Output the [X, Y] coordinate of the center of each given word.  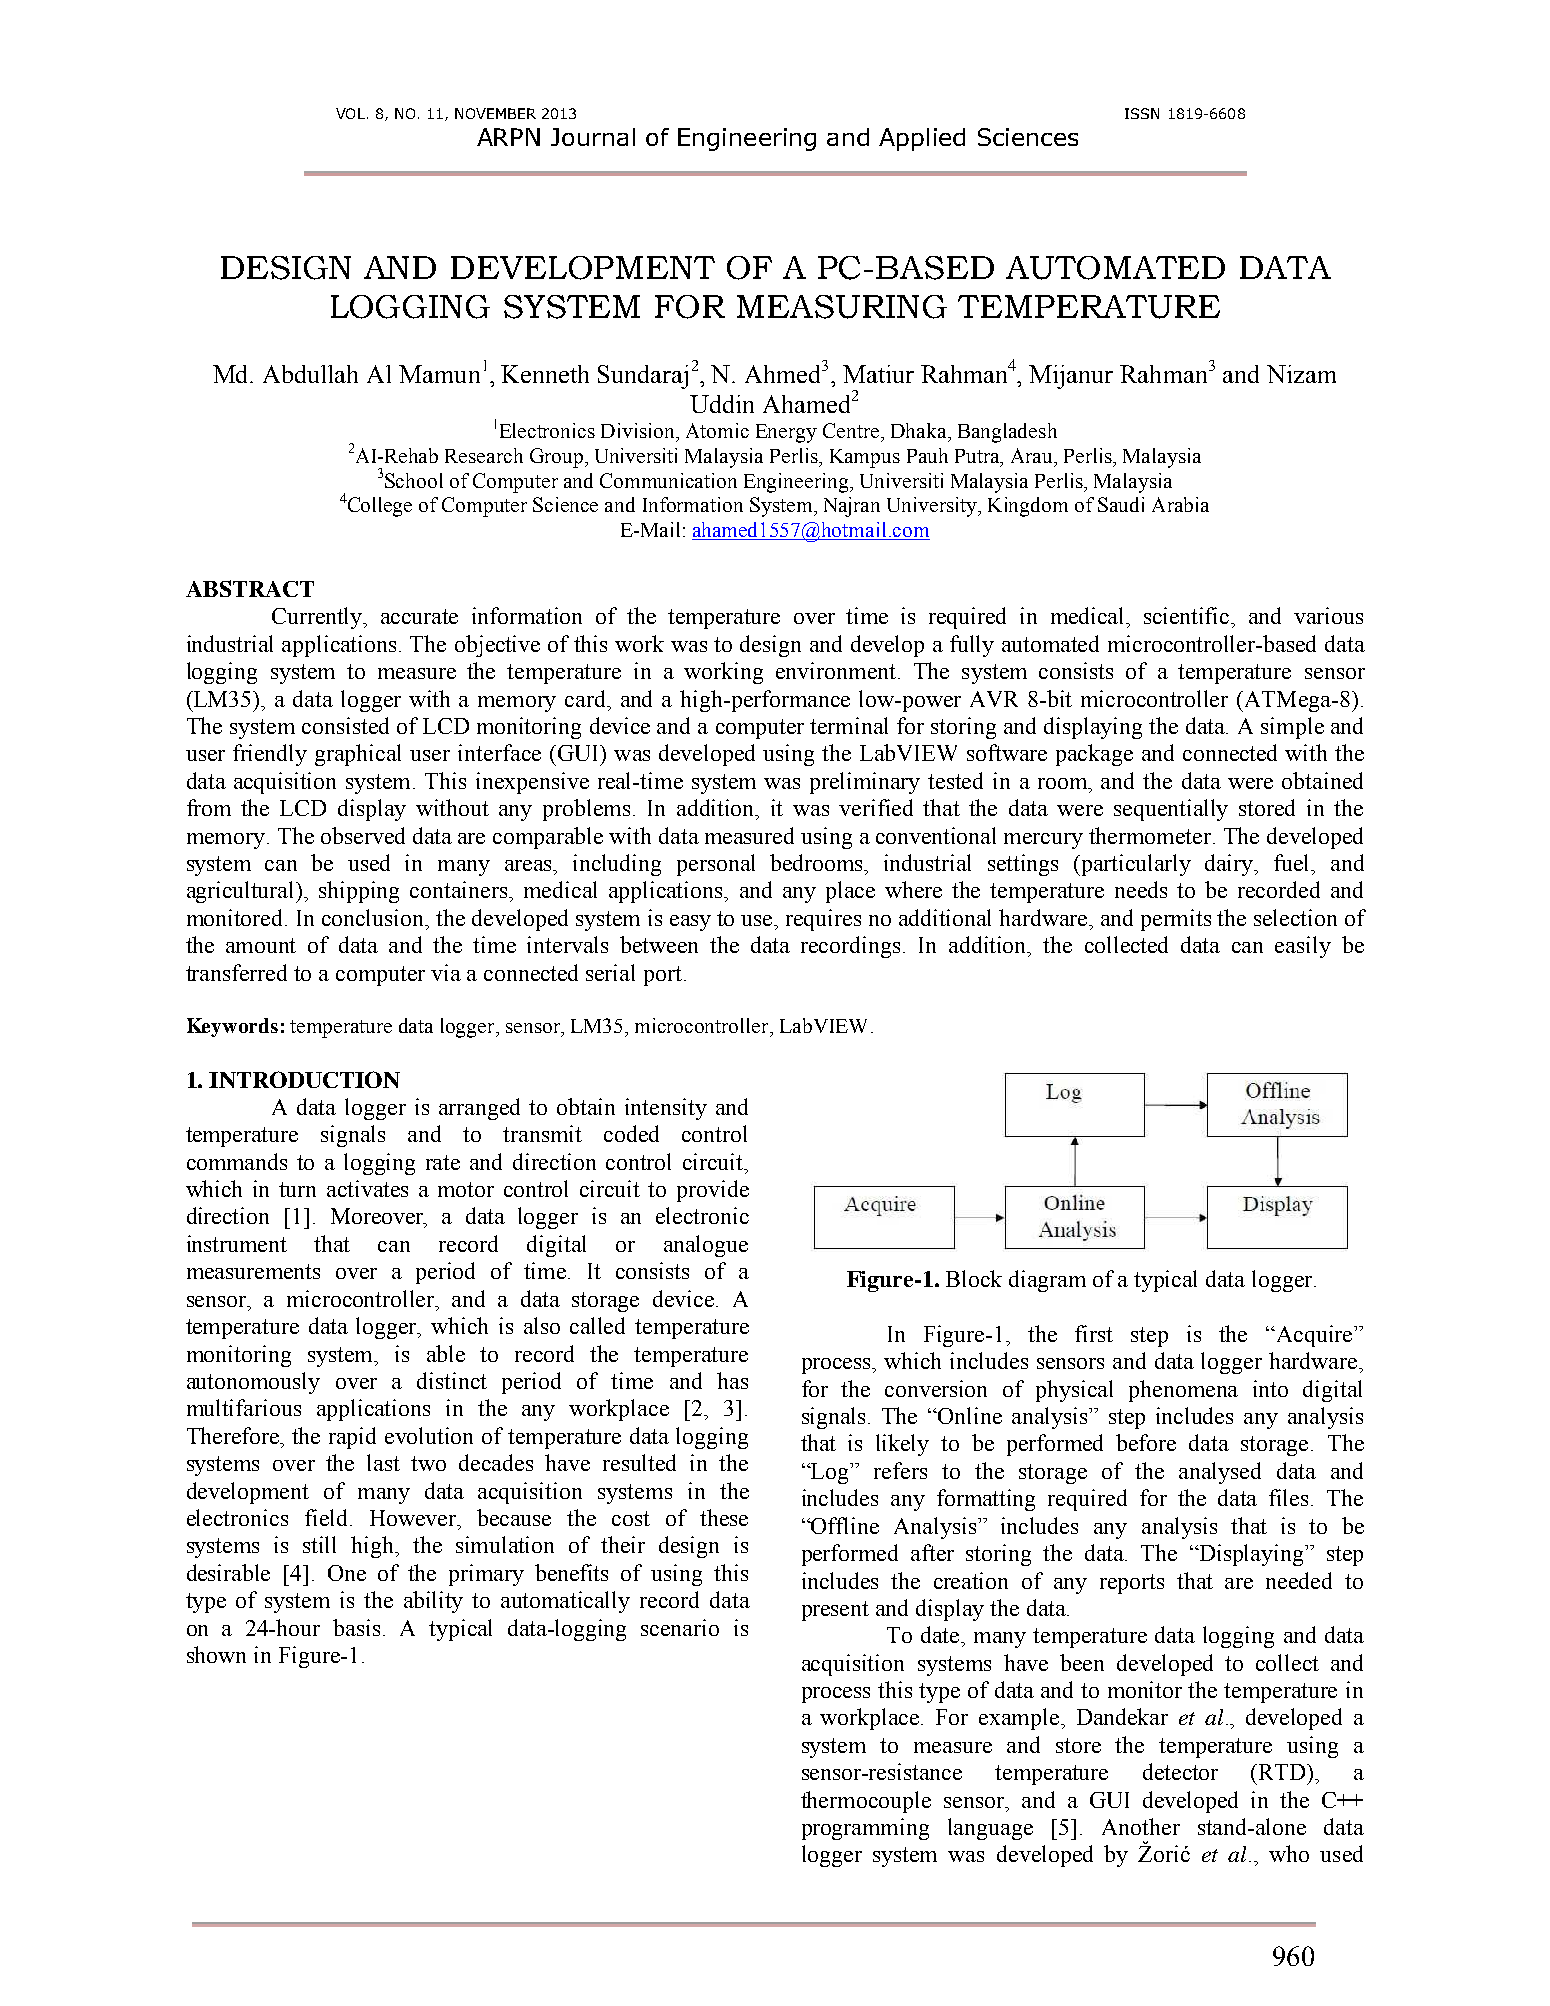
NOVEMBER [495, 113]
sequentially [1171, 810]
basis [356, 1627]
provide [713, 1191]
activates [367, 1188]
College [378, 507]
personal [716, 865]
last [383, 1462]
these [724, 1517]
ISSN [1142, 113]
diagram [1047, 1281]
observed [363, 835]
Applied [922, 139]
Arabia [1180, 504]
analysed [1220, 1473]
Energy [786, 433]
